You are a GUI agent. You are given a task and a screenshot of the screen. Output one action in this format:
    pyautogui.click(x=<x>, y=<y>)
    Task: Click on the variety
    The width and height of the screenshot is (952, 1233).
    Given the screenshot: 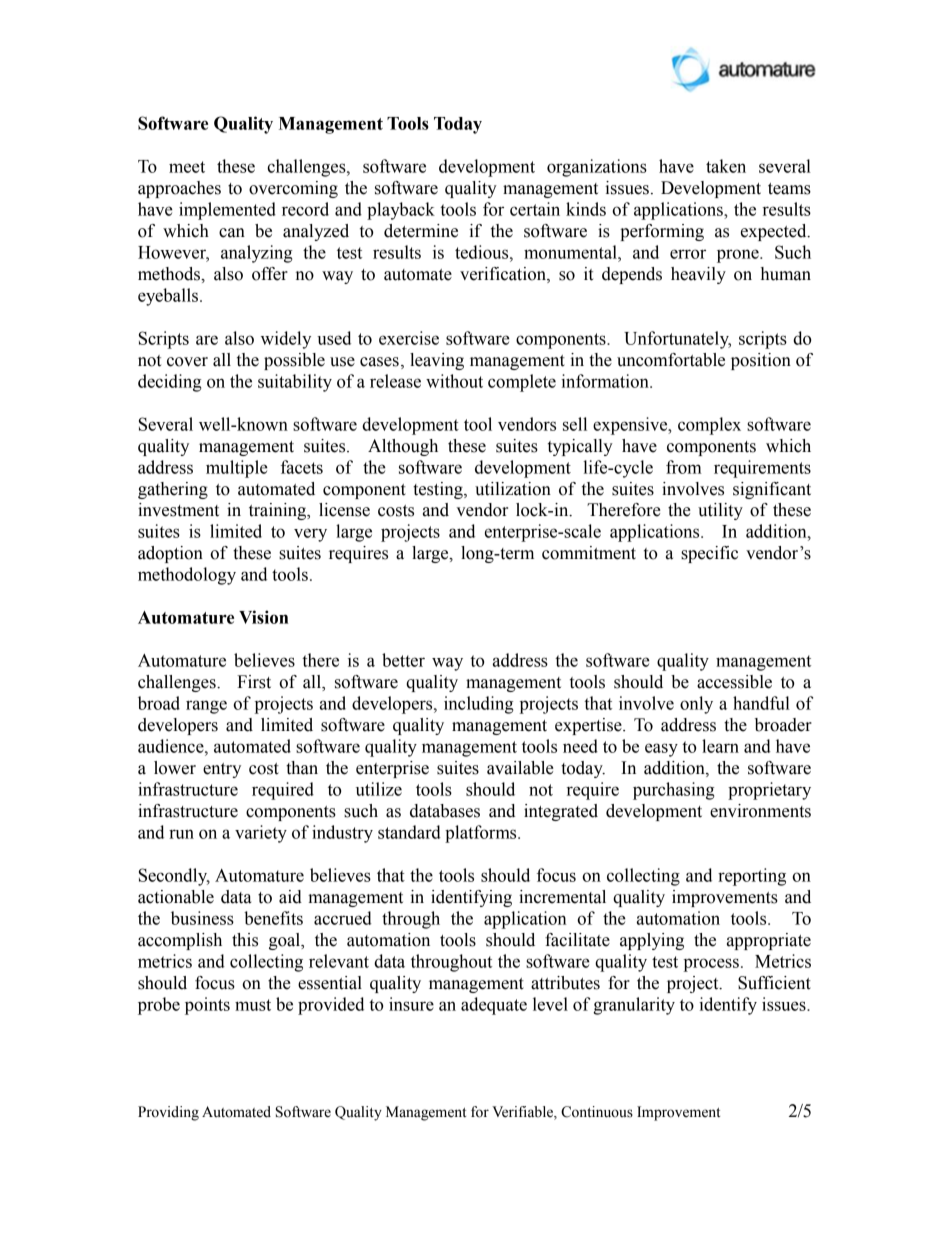 What is the action you would take?
    pyautogui.click(x=261, y=834)
